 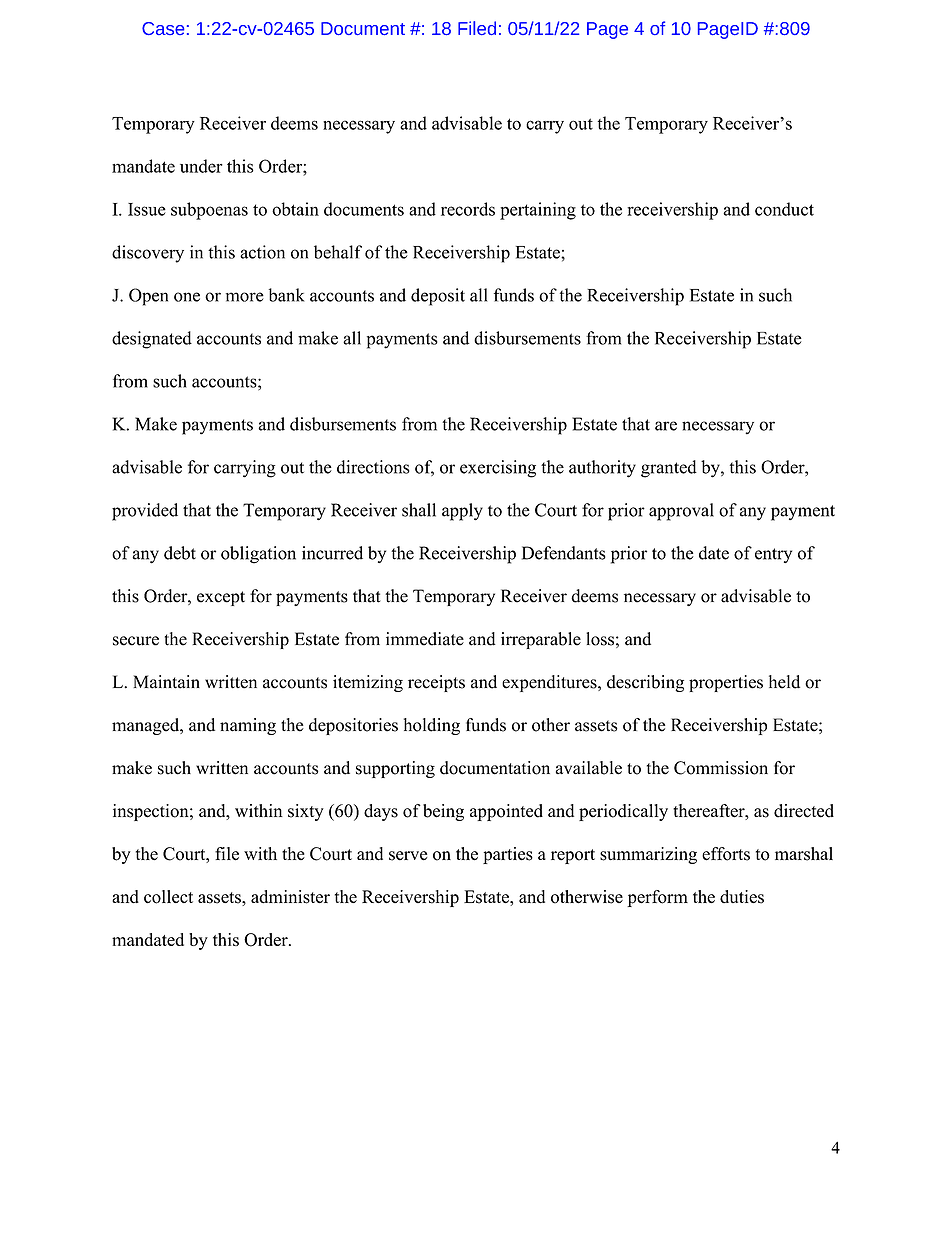 I want to click on more, so click(x=245, y=297).
